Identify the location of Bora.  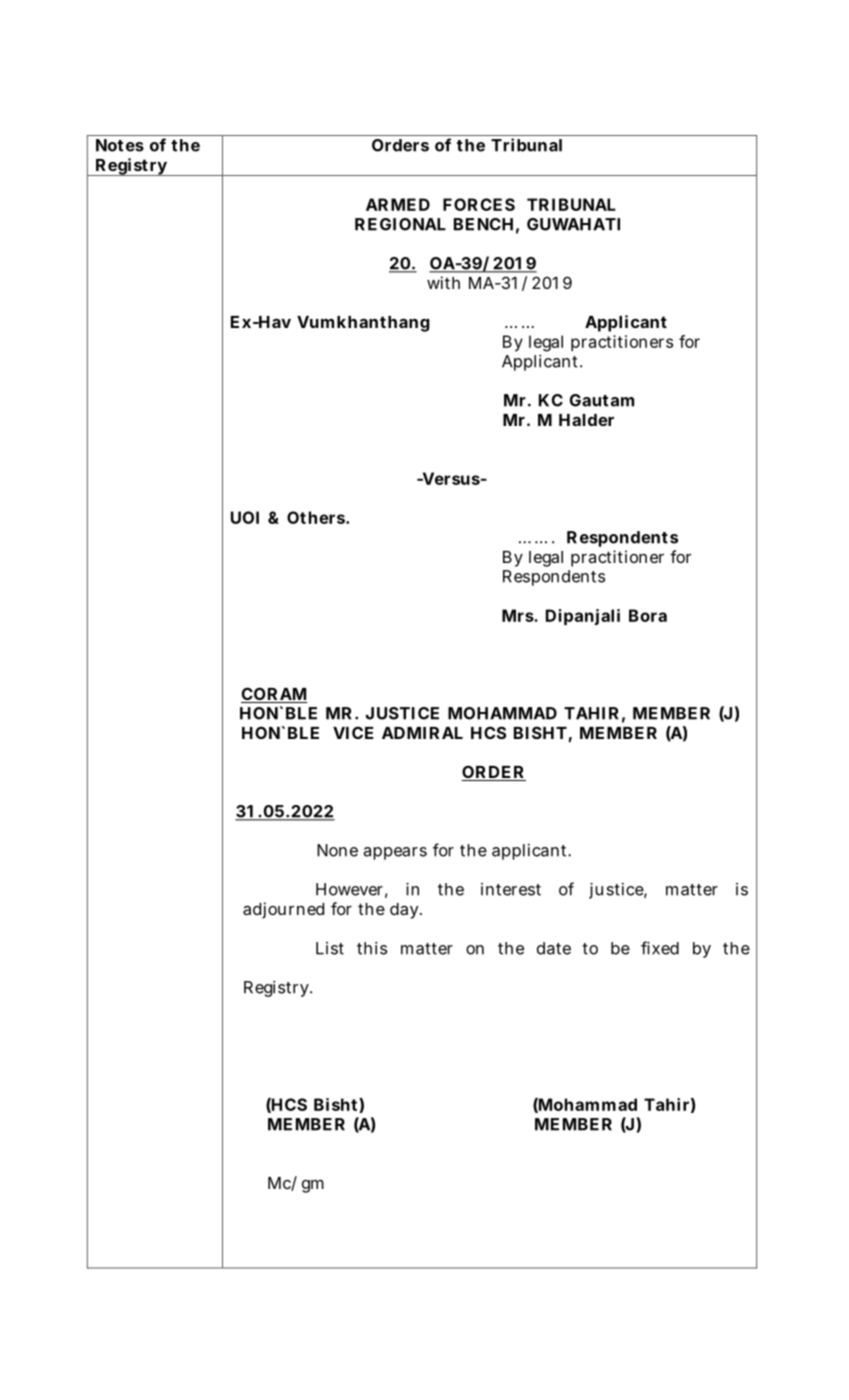
(648, 615).
